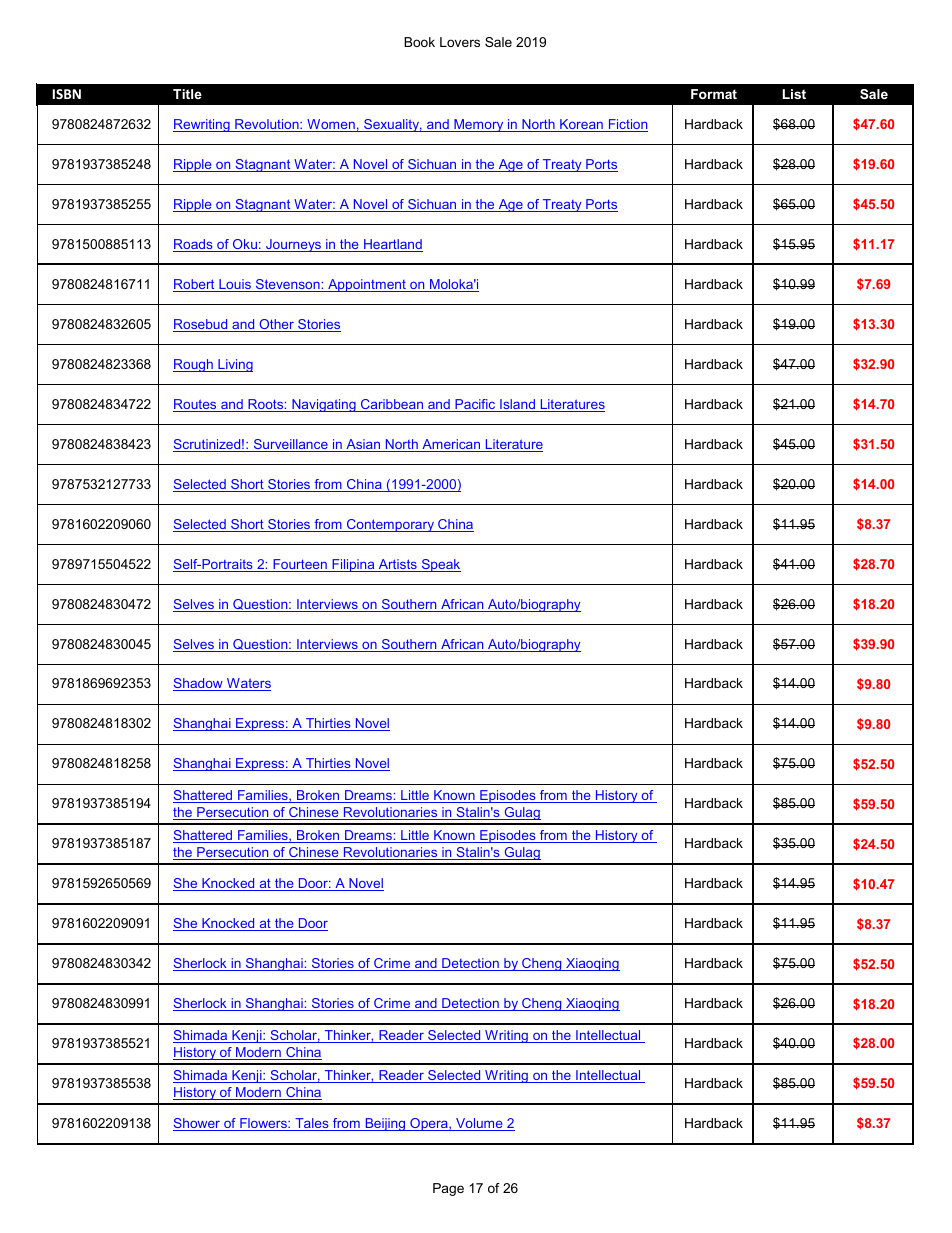 Image resolution: width=952 pixels, height=1233 pixels. I want to click on Page, so click(448, 1189).
